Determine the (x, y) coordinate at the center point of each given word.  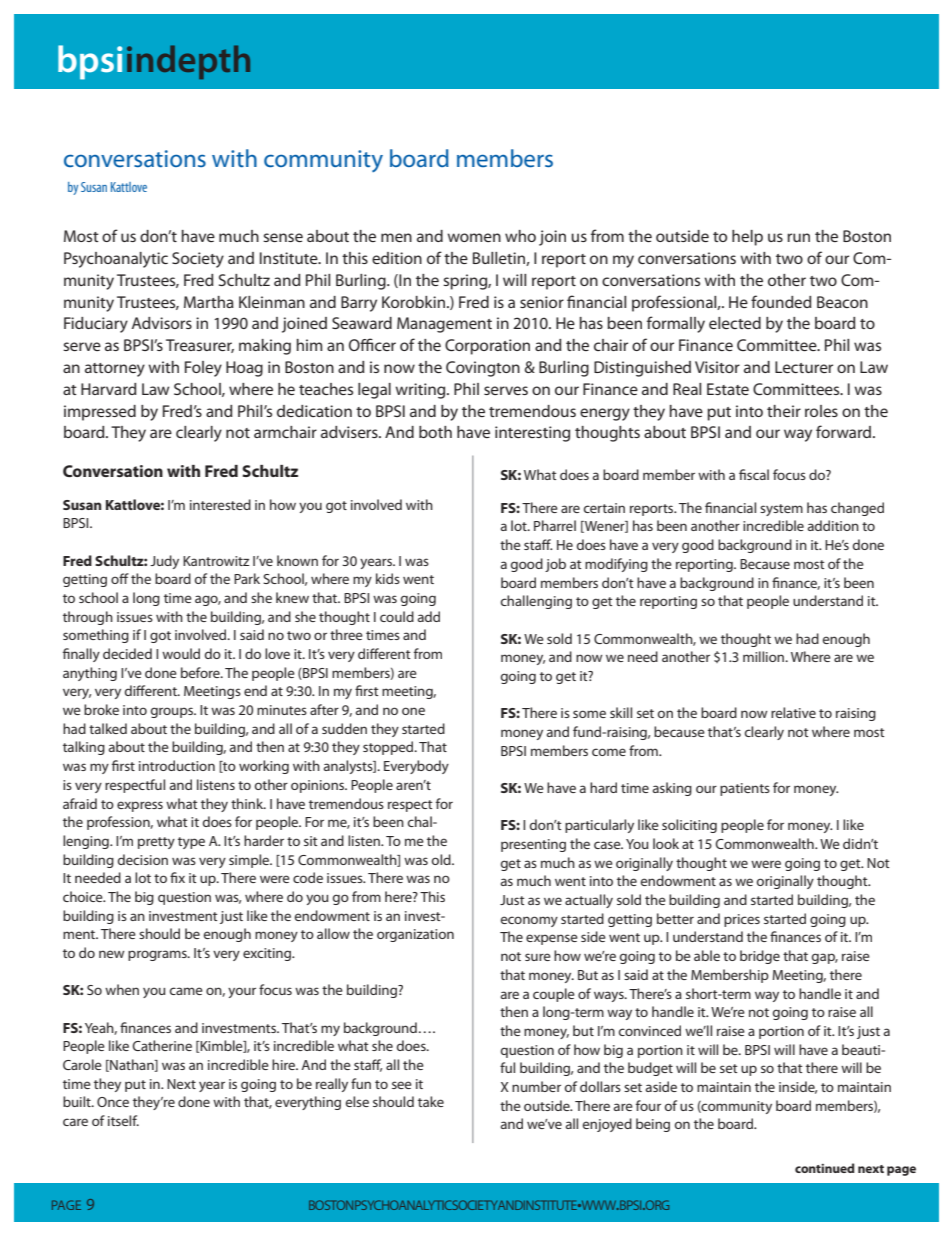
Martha (209, 302)
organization (415, 935)
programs (158, 955)
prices (742, 920)
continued (825, 1168)
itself (123, 1120)
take (431, 1101)
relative (793, 712)
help (747, 238)
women (474, 237)
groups (173, 712)
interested (220, 504)
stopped (389, 748)
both (435, 432)
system (781, 510)
